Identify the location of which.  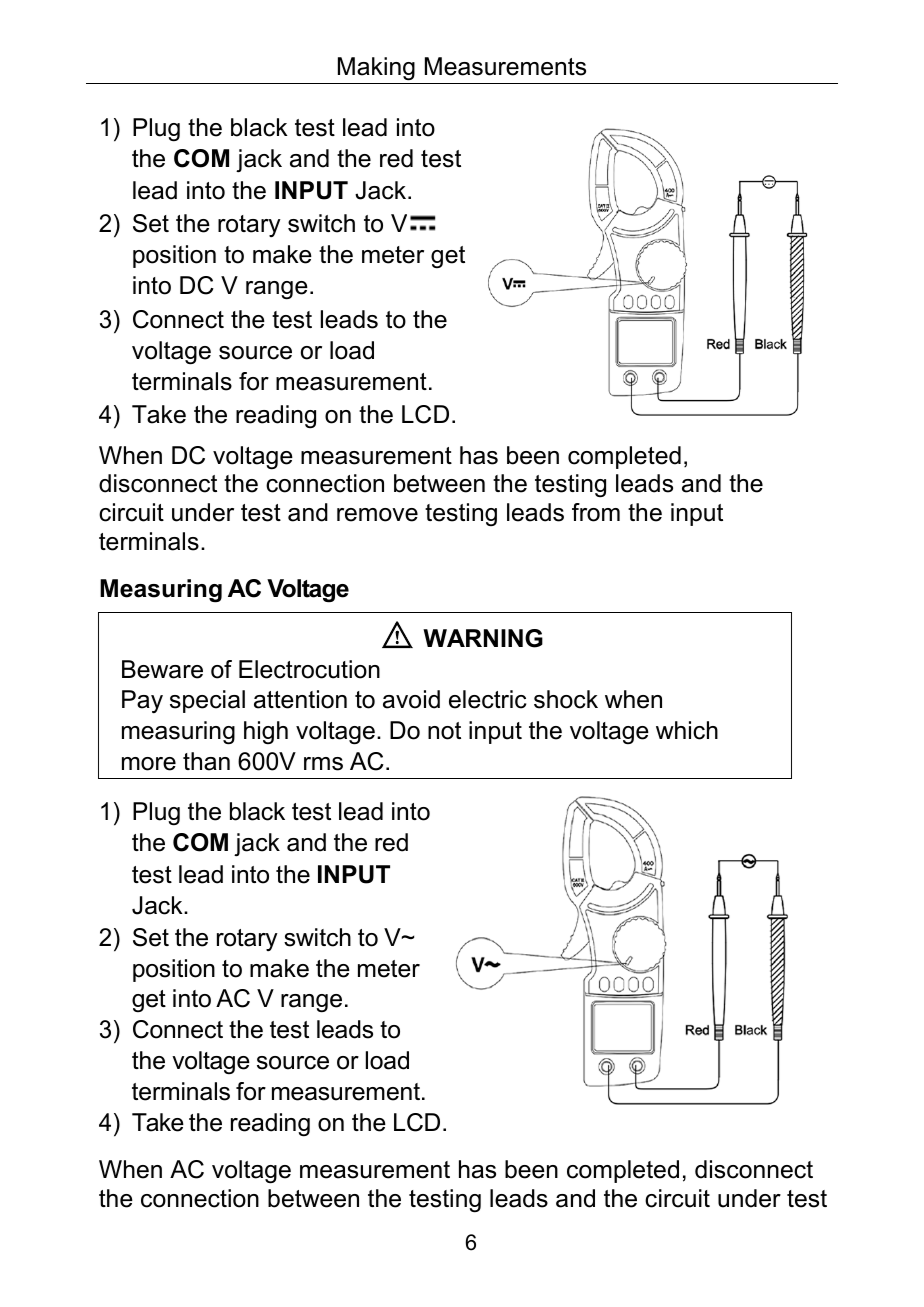
(687, 730).
